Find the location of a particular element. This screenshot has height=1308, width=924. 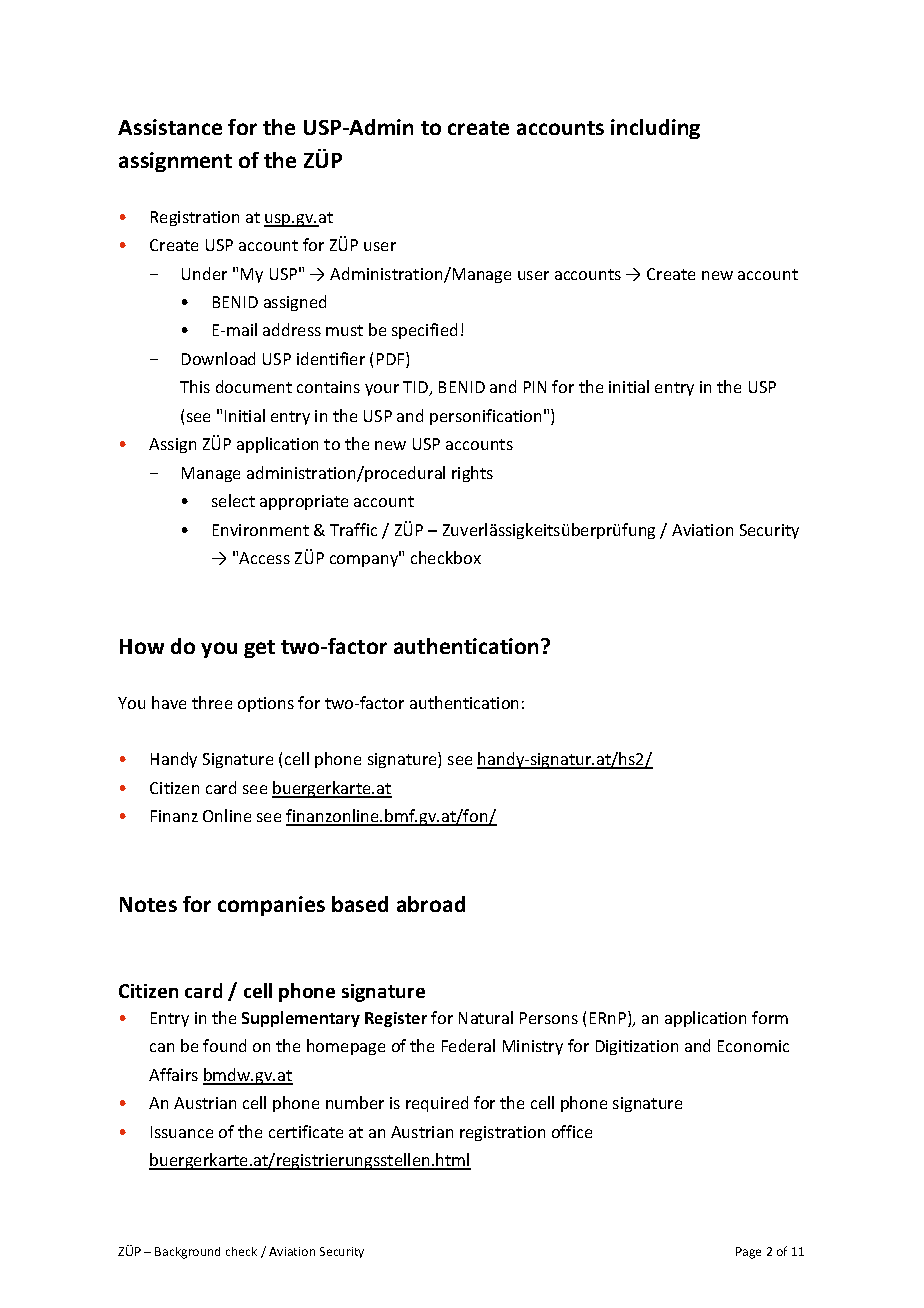

This is located at coordinates (195, 386).
